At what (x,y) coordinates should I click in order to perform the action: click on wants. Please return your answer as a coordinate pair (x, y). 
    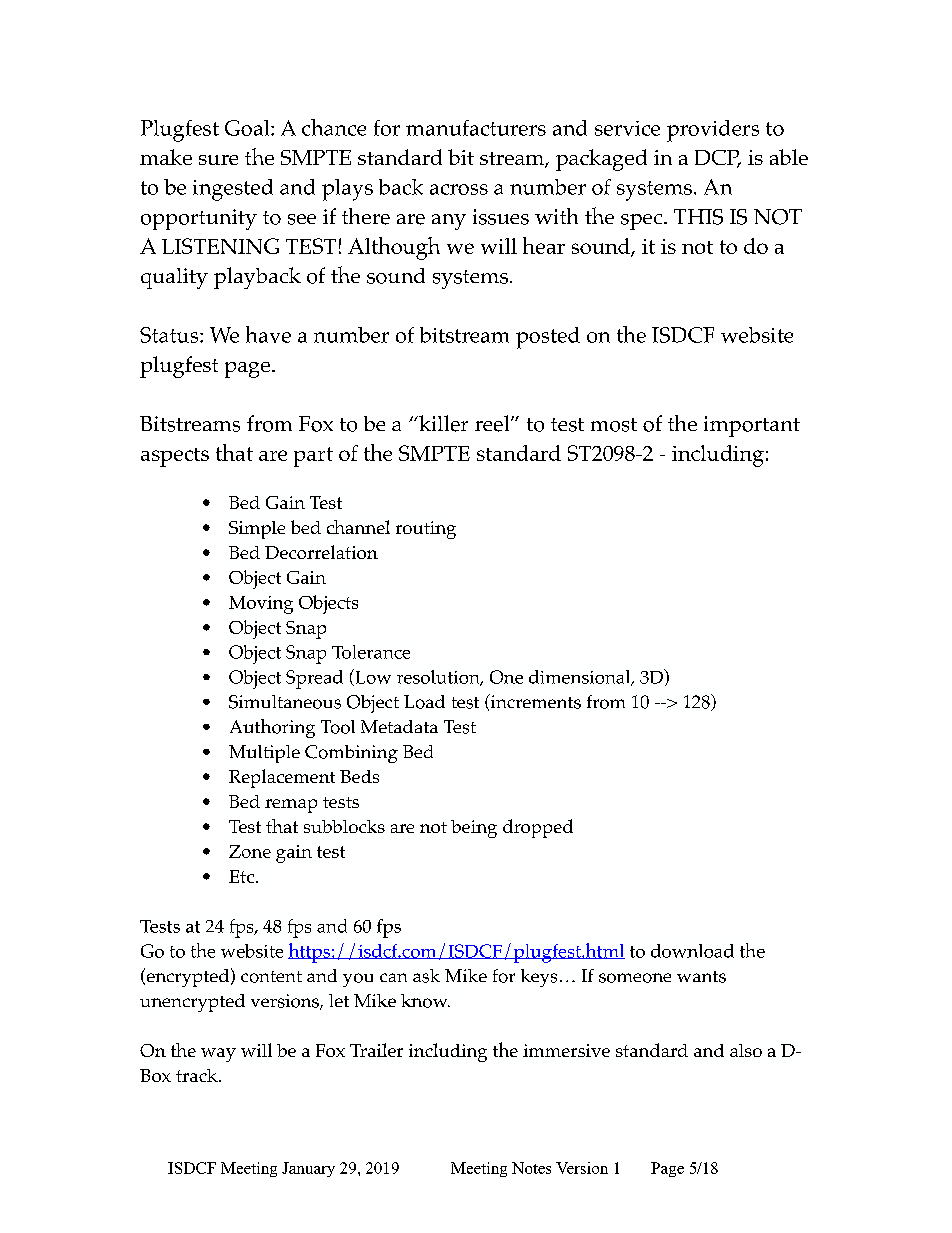
    Looking at the image, I should click on (701, 977).
